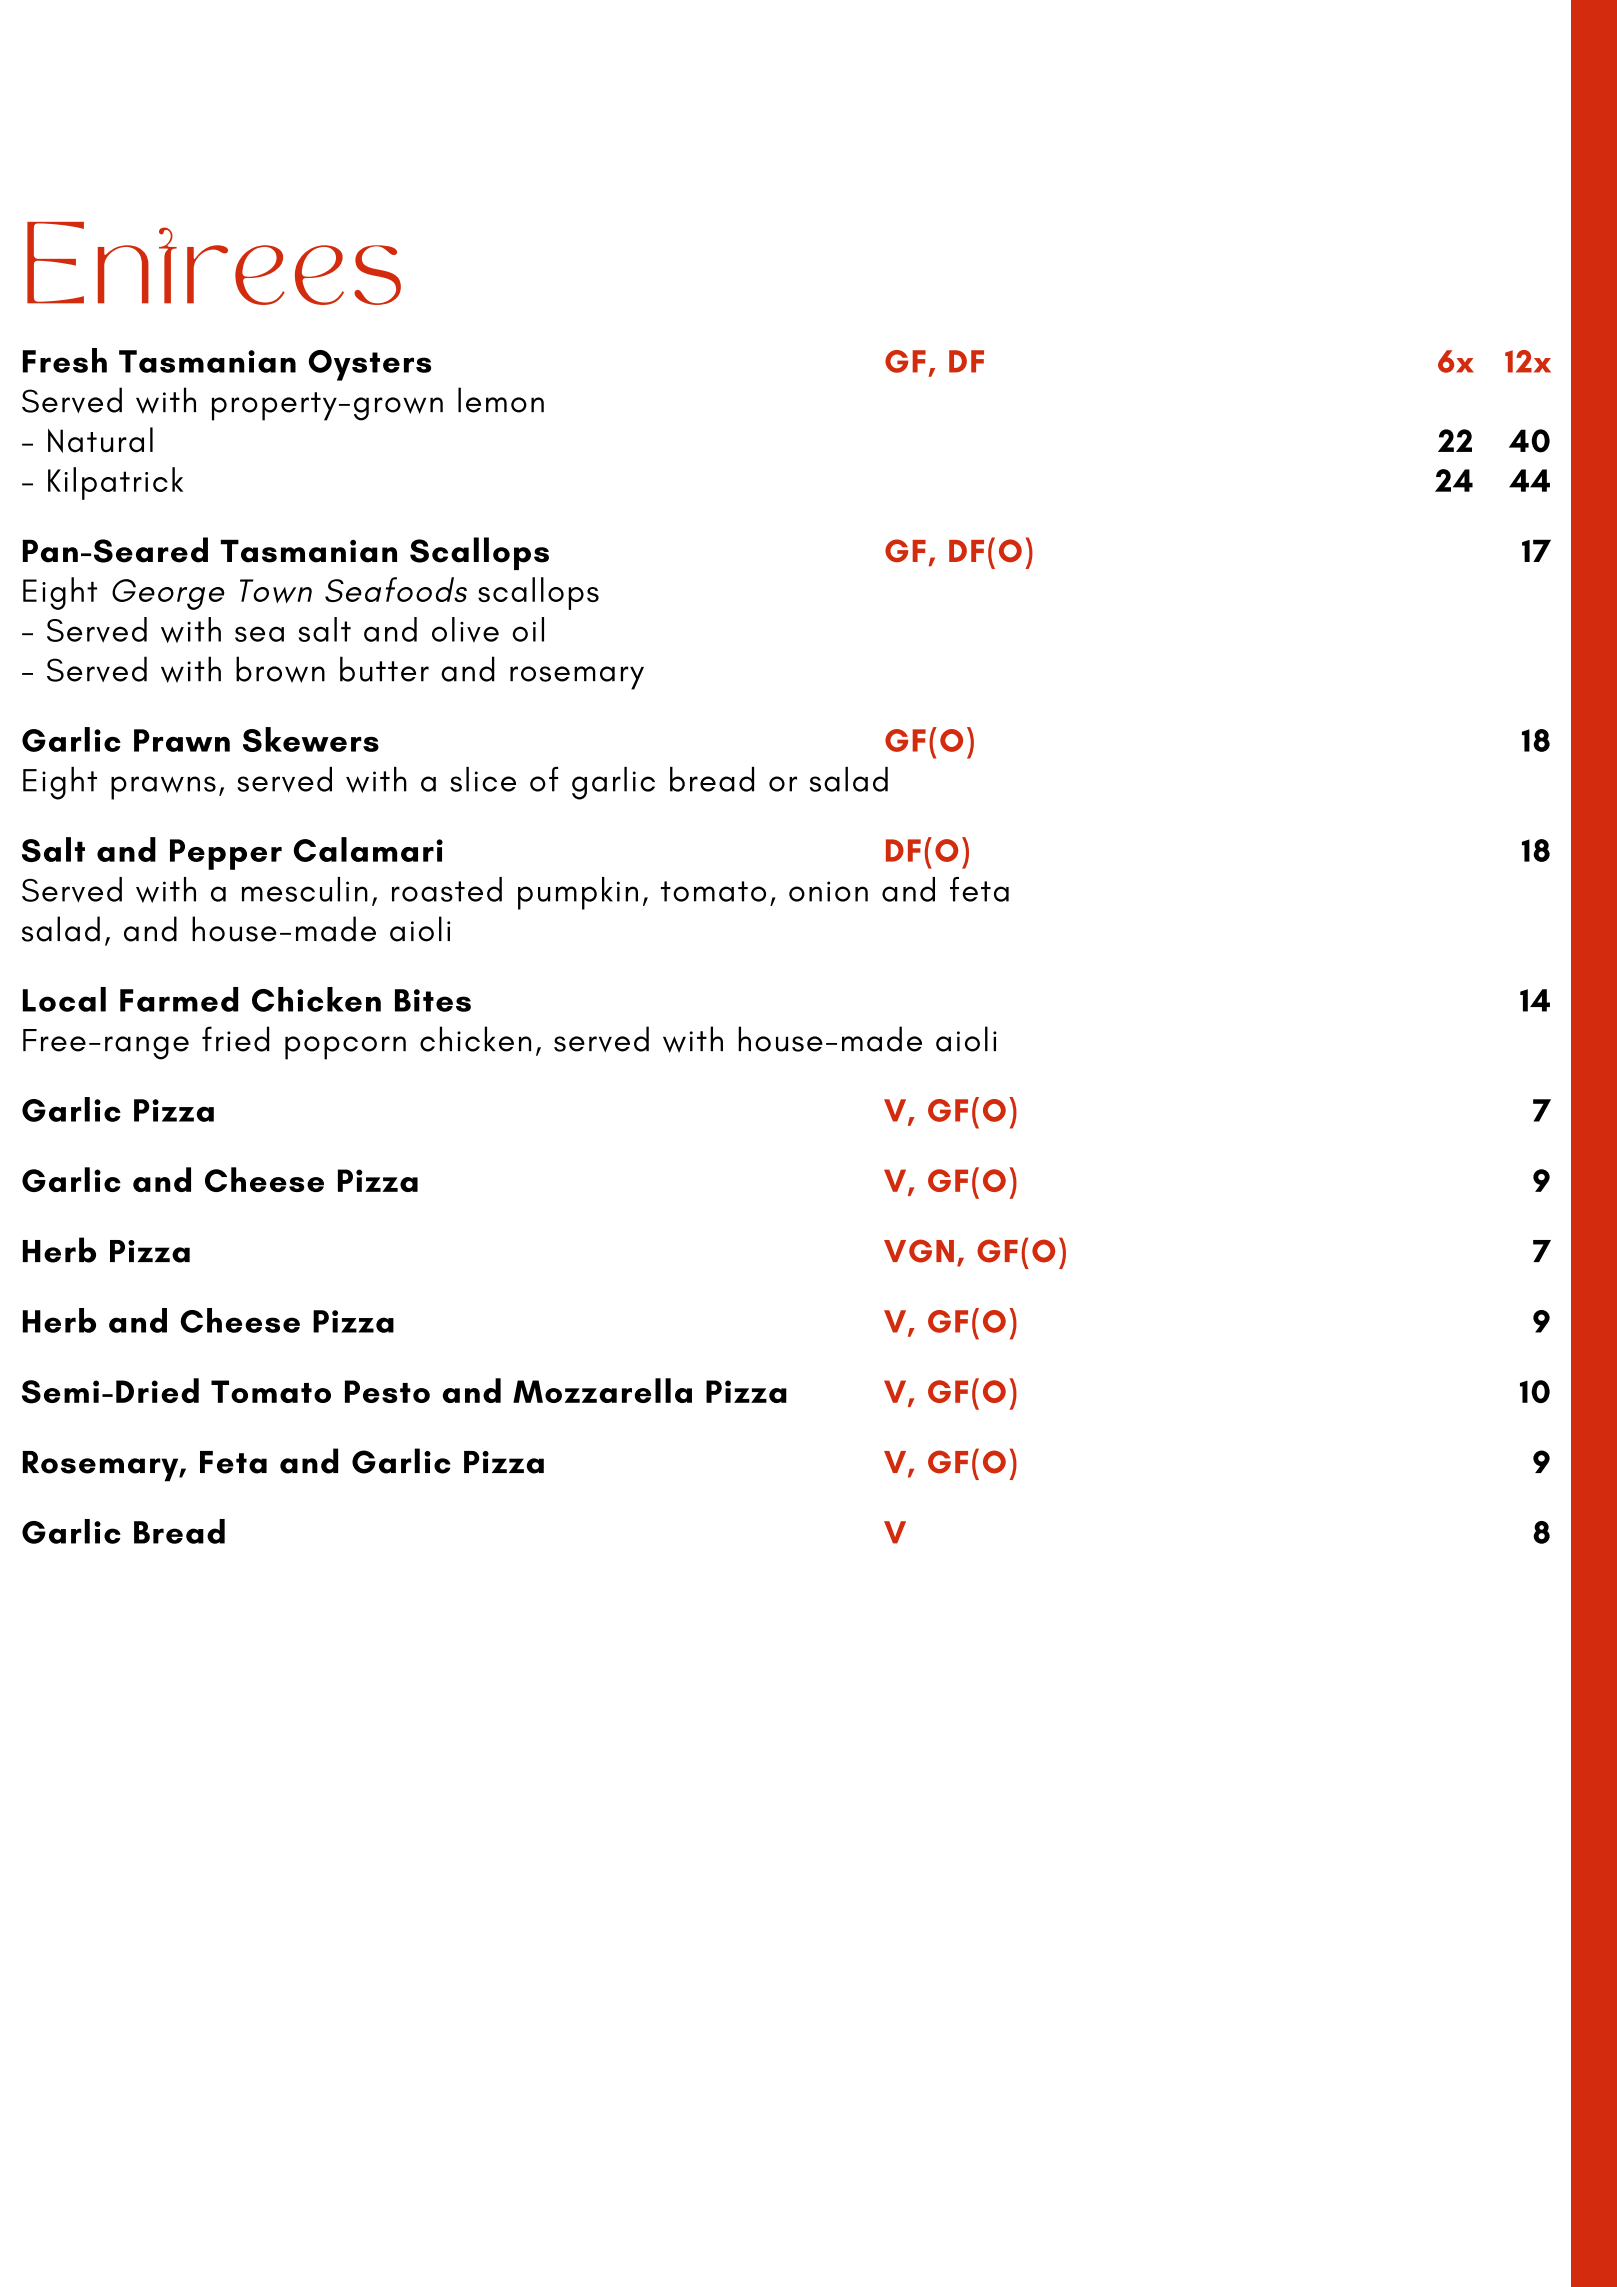 The height and width of the screenshot is (2287, 1617). I want to click on Bites, so click(433, 1000).
